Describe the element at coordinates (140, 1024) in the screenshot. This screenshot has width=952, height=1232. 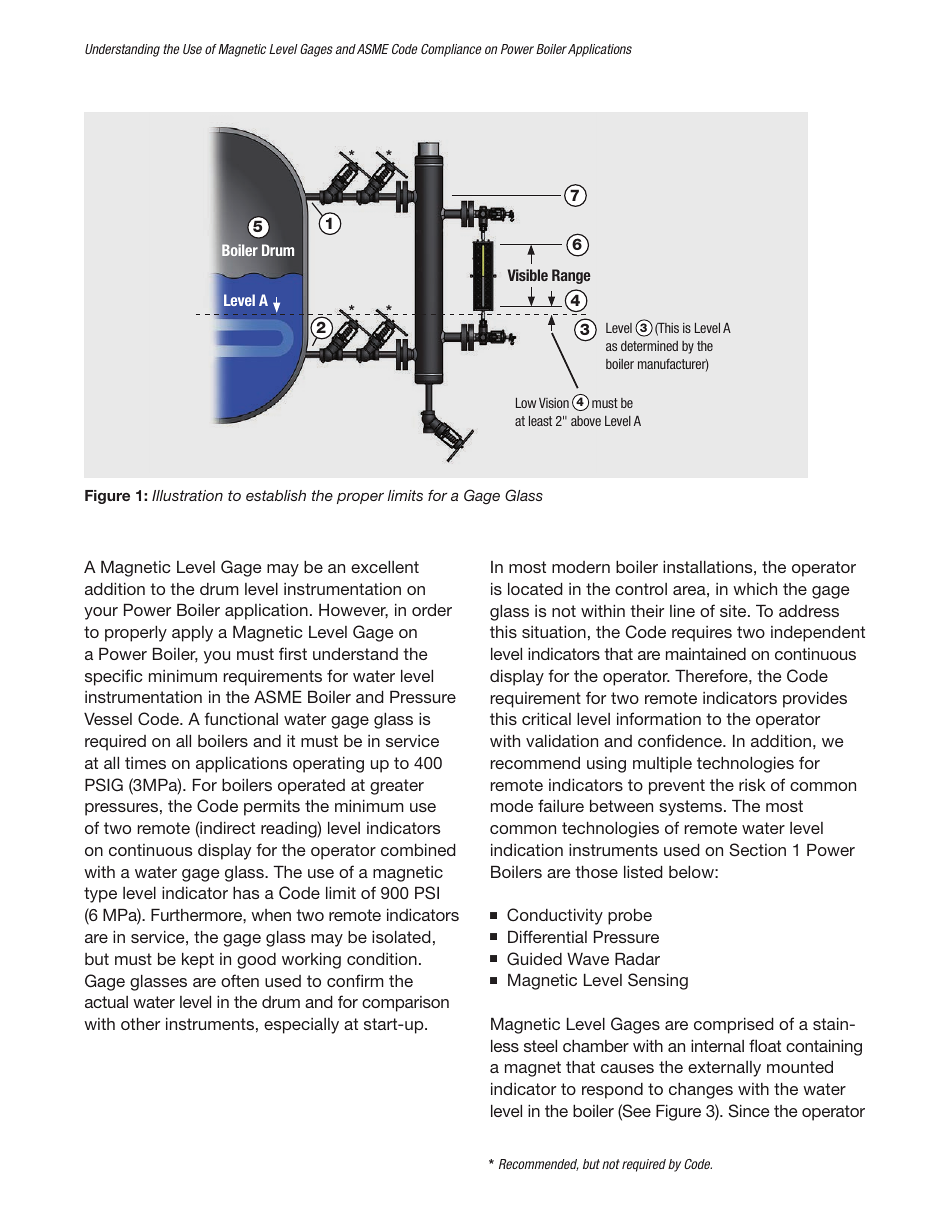
I see `other` at that location.
